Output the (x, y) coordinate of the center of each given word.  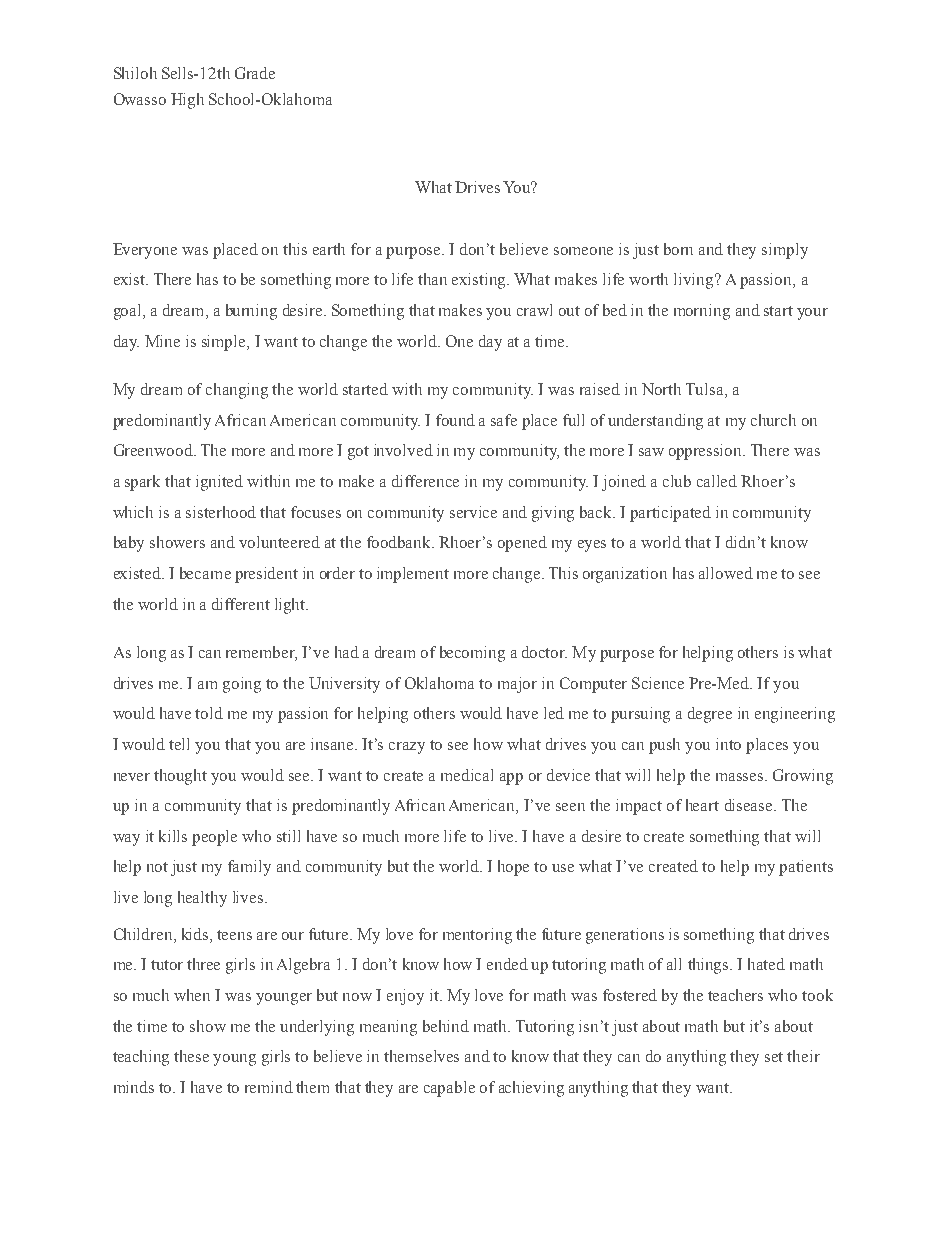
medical (467, 775)
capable (449, 1089)
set (774, 1057)
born (678, 249)
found (455, 420)
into (728, 744)
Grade (255, 73)
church (773, 420)
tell (179, 744)
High (187, 101)
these (191, 1056)
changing (237, 391)
